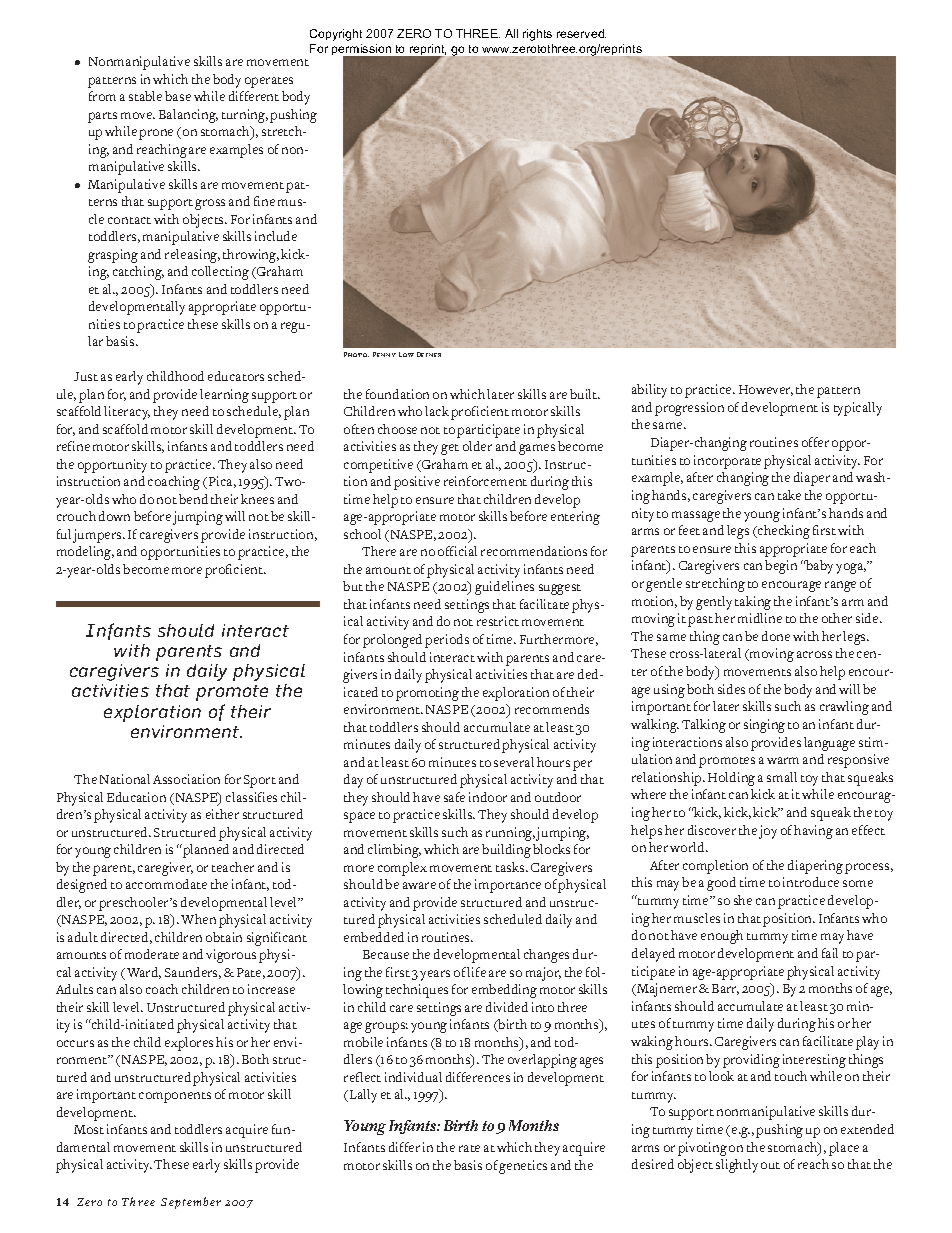  Describe the element at coordinates (537, 35) in the page. I see `rights` at that location.
